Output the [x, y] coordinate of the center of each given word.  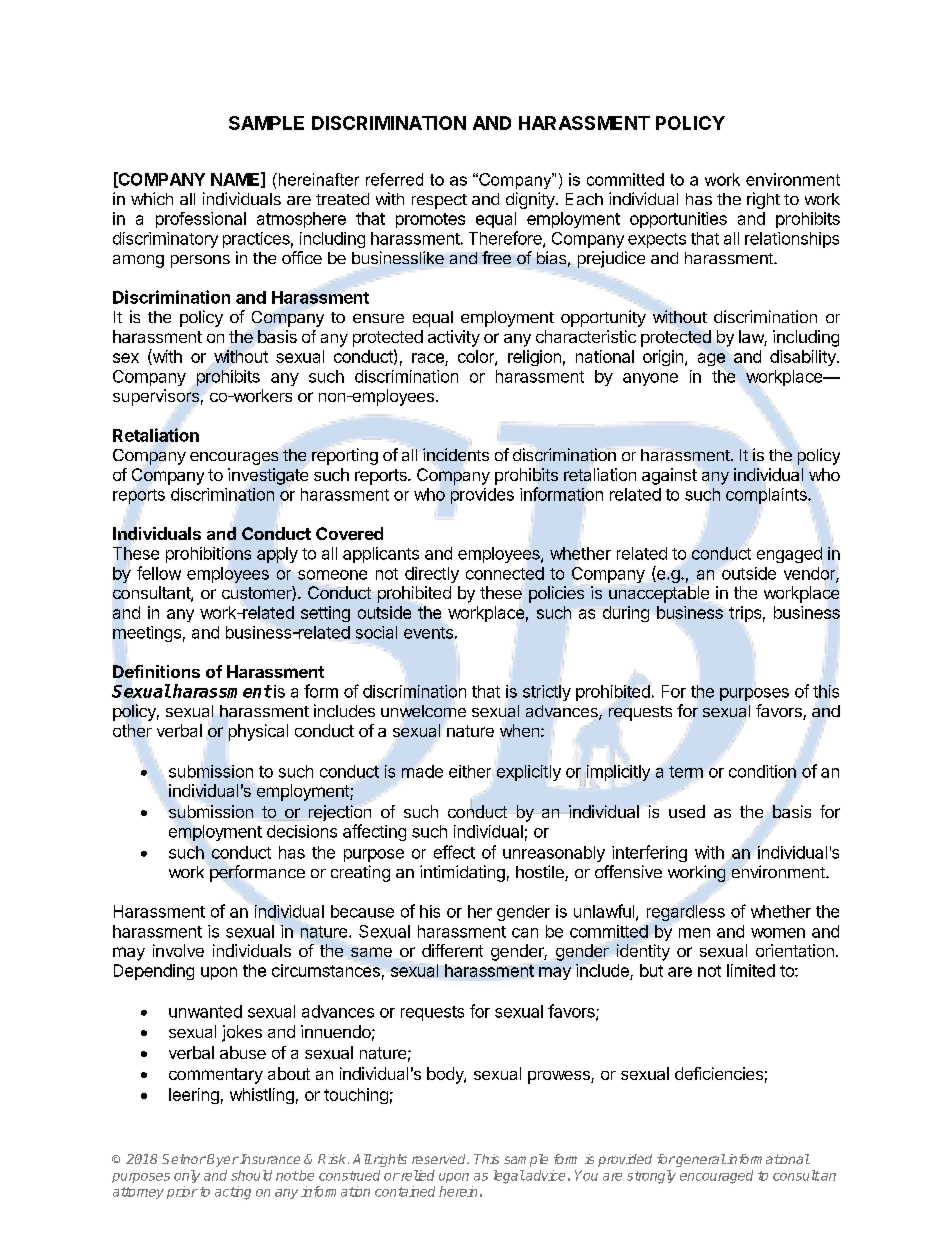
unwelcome [423, 711]
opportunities [678, 220]
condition [762, 771]
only [187, 1176]
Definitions [156, 671]
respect [439, 201]
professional [201, 220]
